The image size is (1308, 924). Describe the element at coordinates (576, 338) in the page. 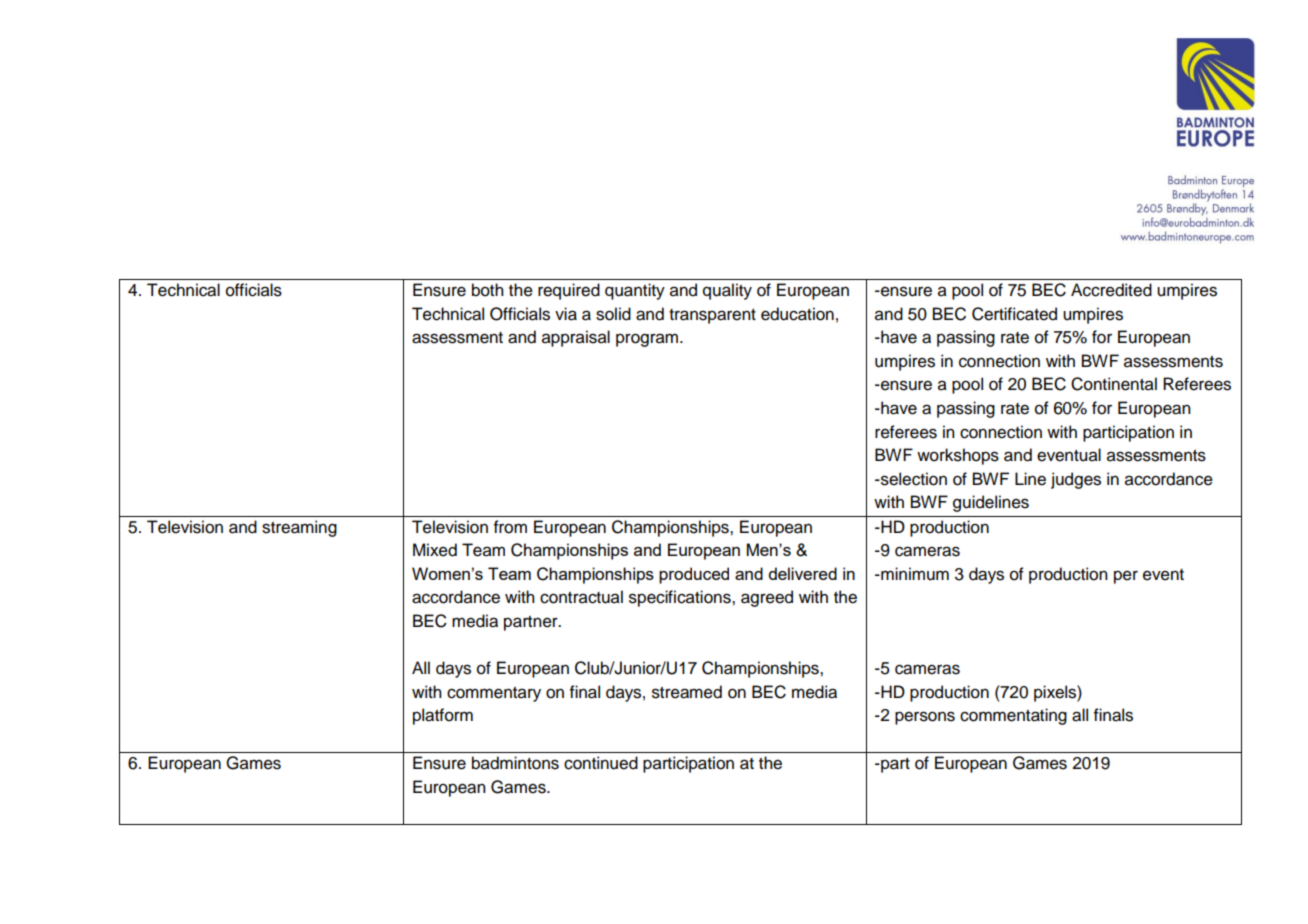

I see `appraisal` at that location.
